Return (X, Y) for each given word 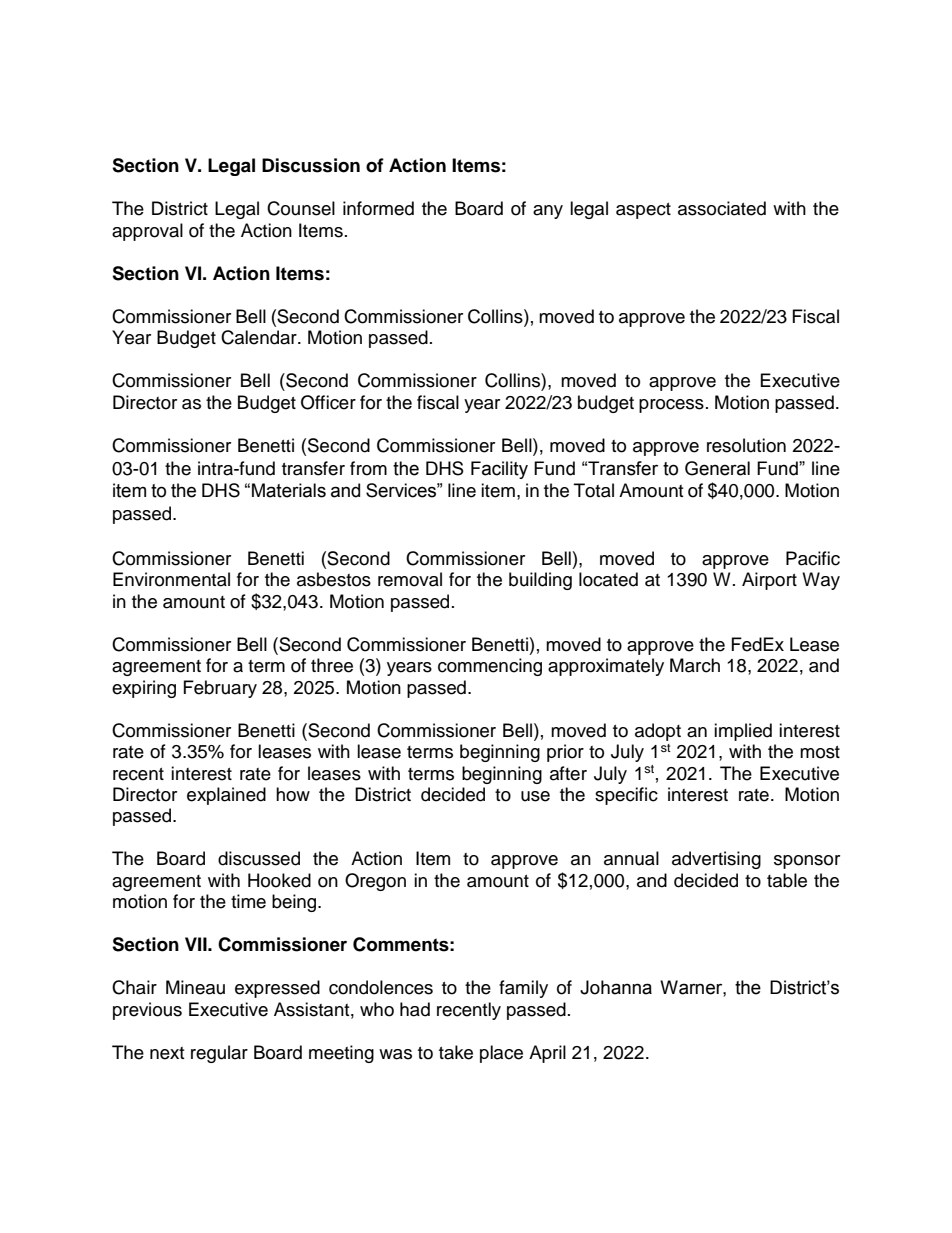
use (535, 796)
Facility (499, 470)
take (456, 1052)
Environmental (171, 579)
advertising (716, 860)
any (548, 212)
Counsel (301, 208)
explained (226, 796)
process (671, 406)
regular (219, 1054)
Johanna (616, 987)
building (540, 581)
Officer (328, 402)
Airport (769, 581)
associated (722, 208)
